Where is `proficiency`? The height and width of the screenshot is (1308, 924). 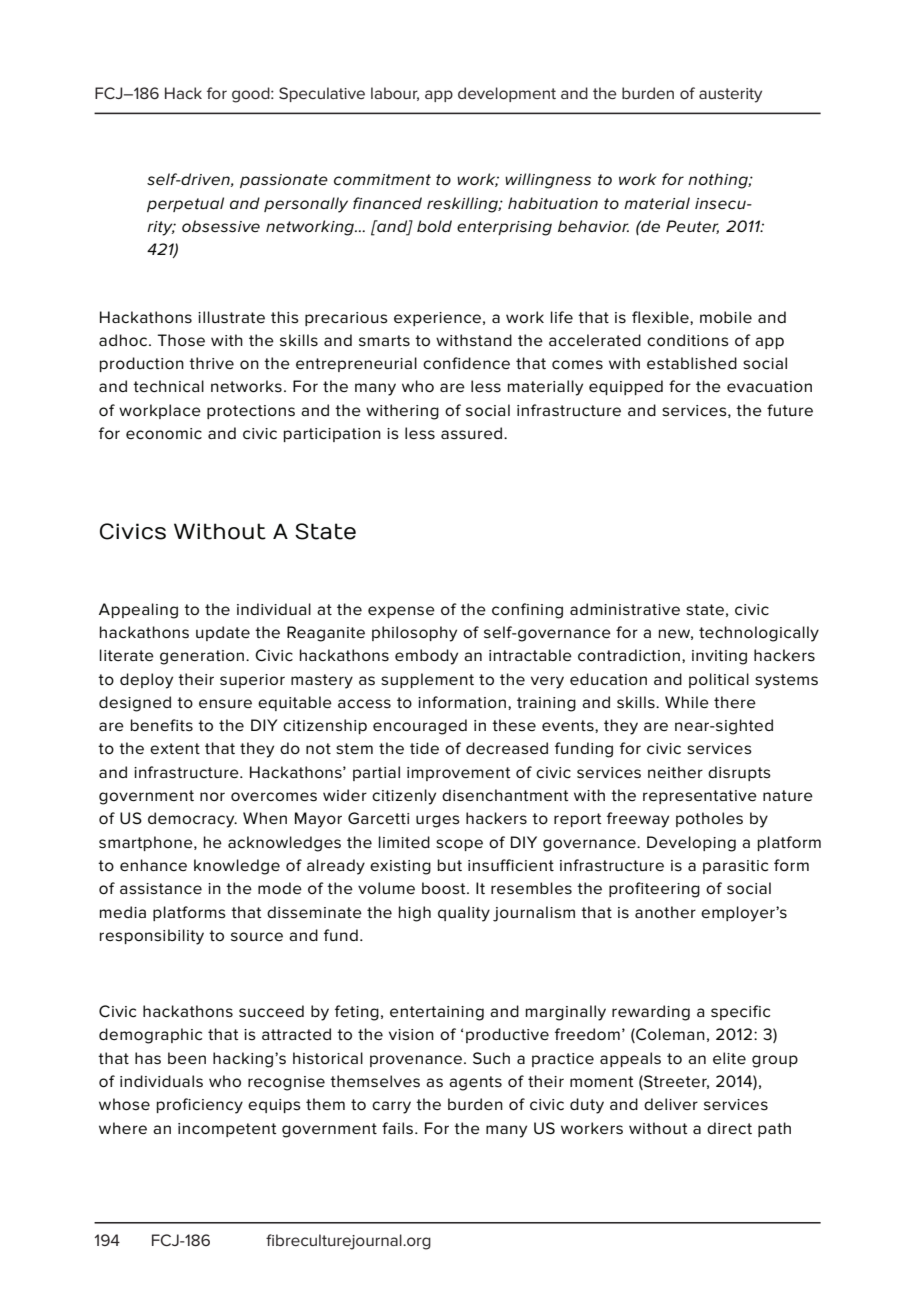 proficiency is located at coordinates (200, 1106).
